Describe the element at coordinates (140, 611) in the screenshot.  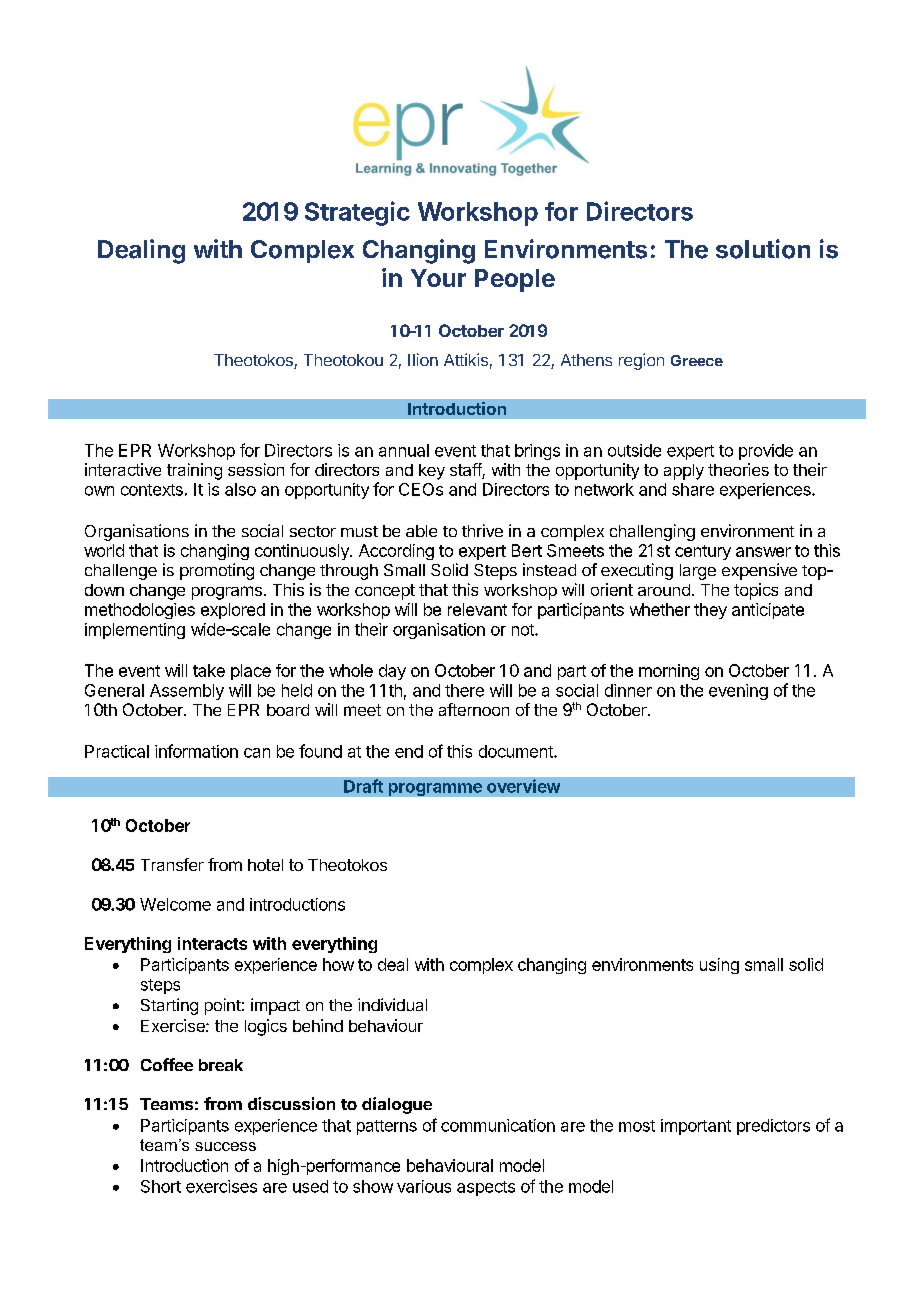
I see `methodologies` at that location.
